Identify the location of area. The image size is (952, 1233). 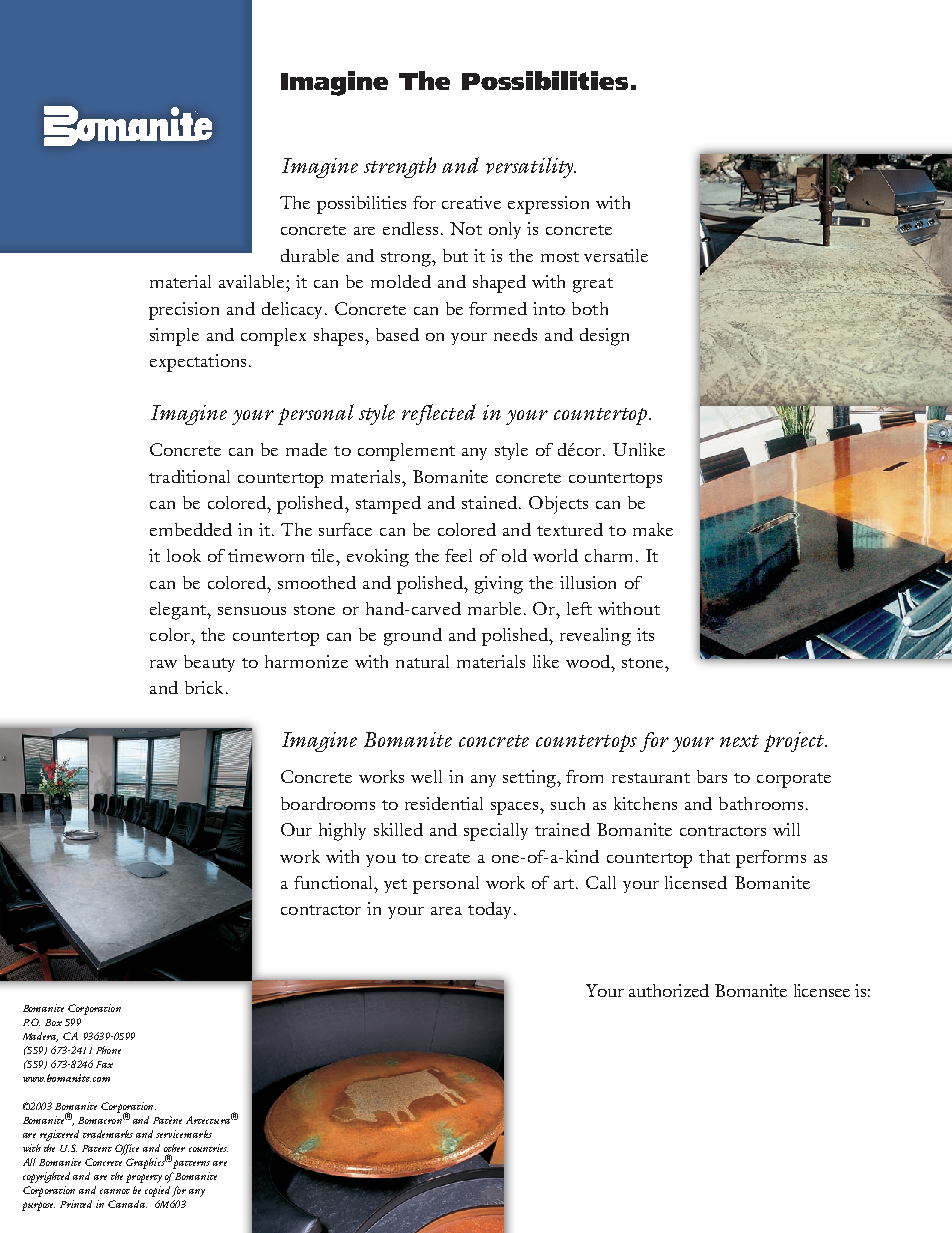
(446, 911).
